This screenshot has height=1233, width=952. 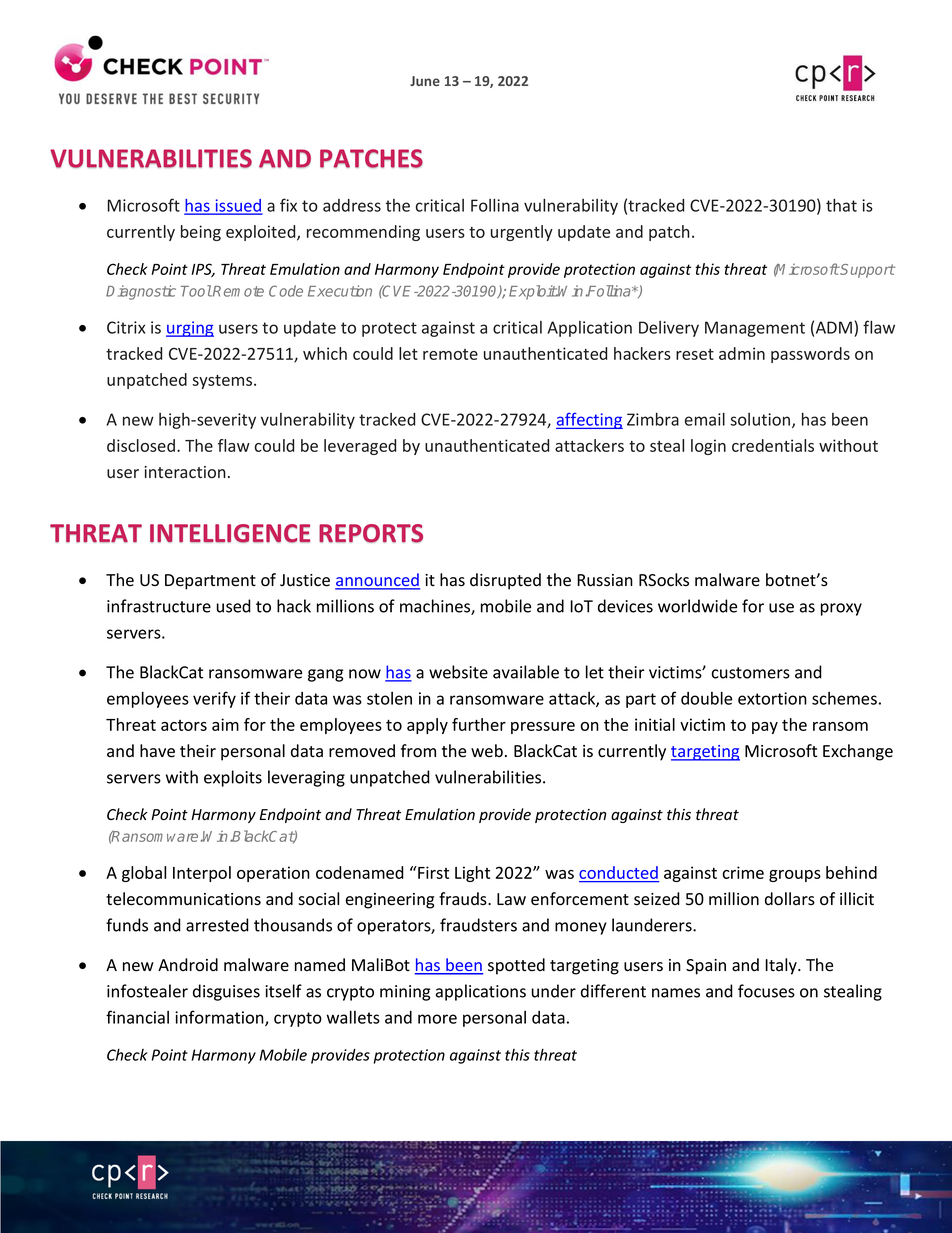 I want to click on available, so click(x=526, y=672).
